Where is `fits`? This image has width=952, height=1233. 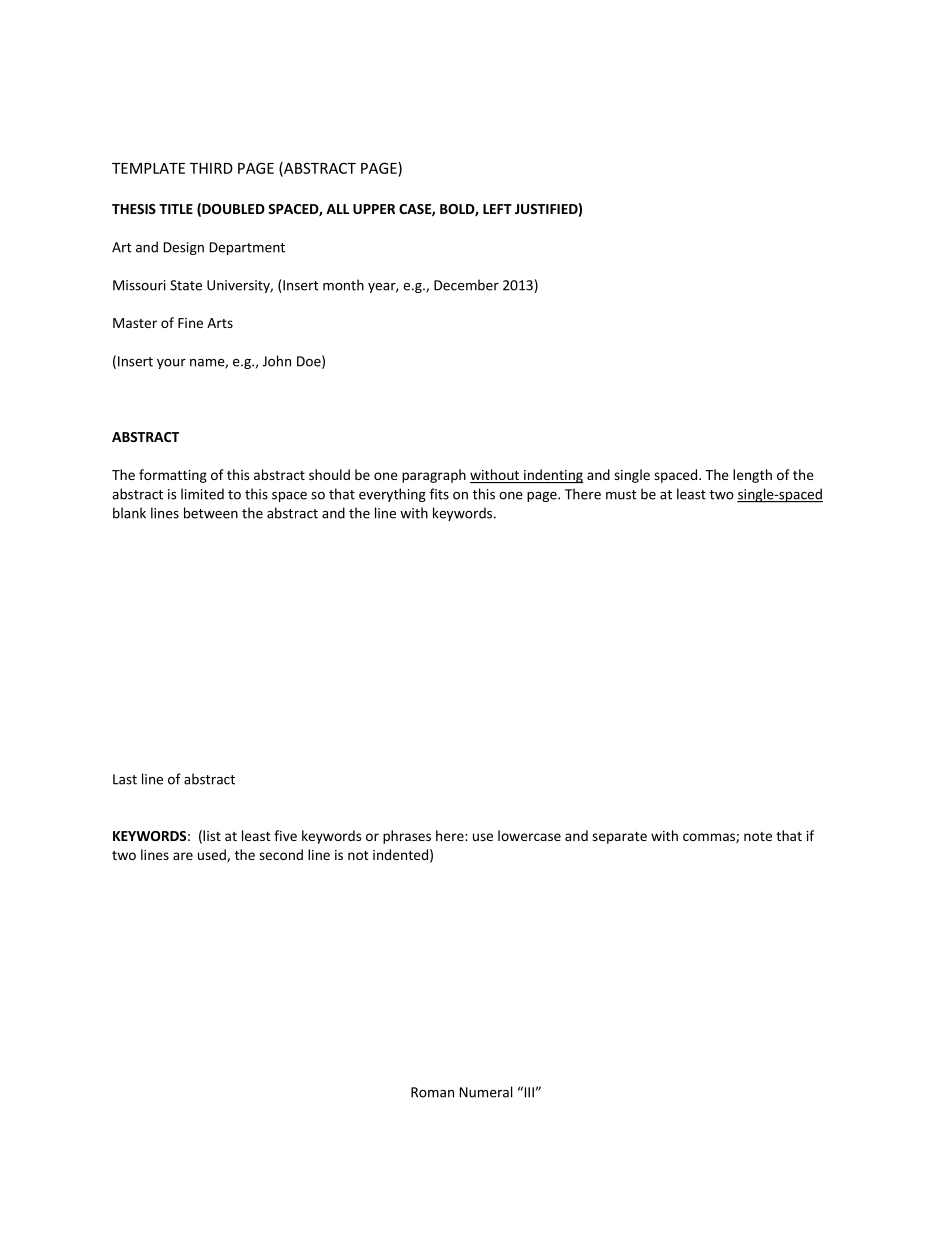
fits is located at coordinates (439, 494).
